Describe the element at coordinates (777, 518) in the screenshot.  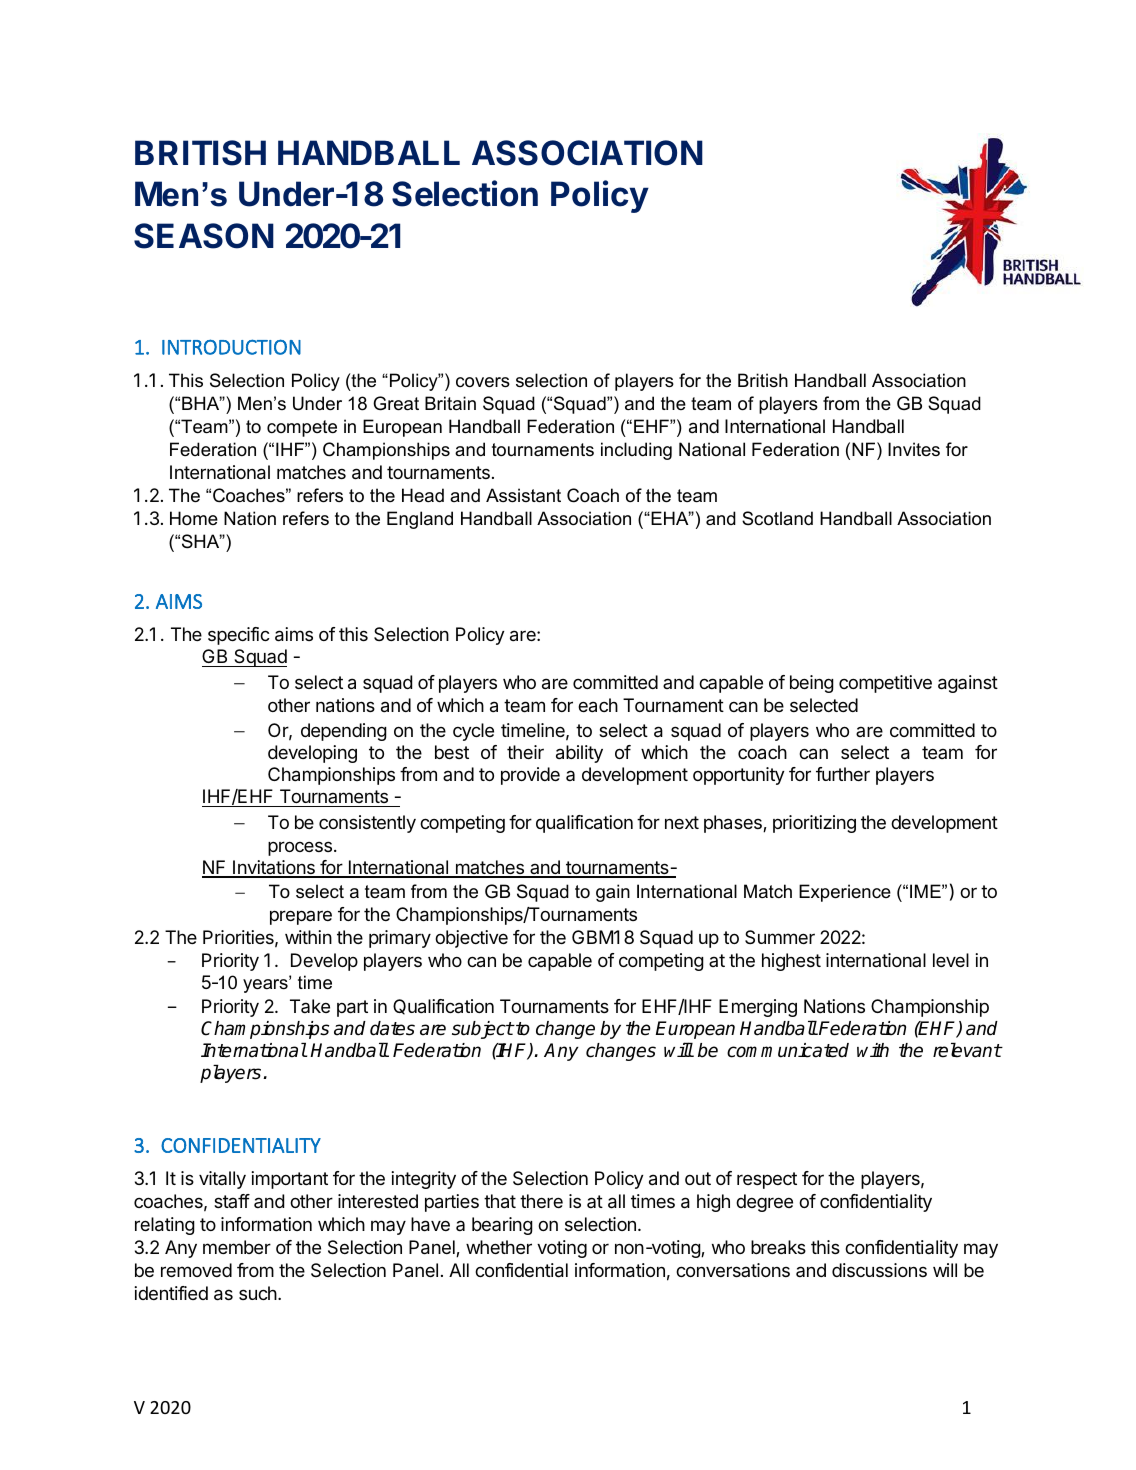
I see `Scotland` at that location.
